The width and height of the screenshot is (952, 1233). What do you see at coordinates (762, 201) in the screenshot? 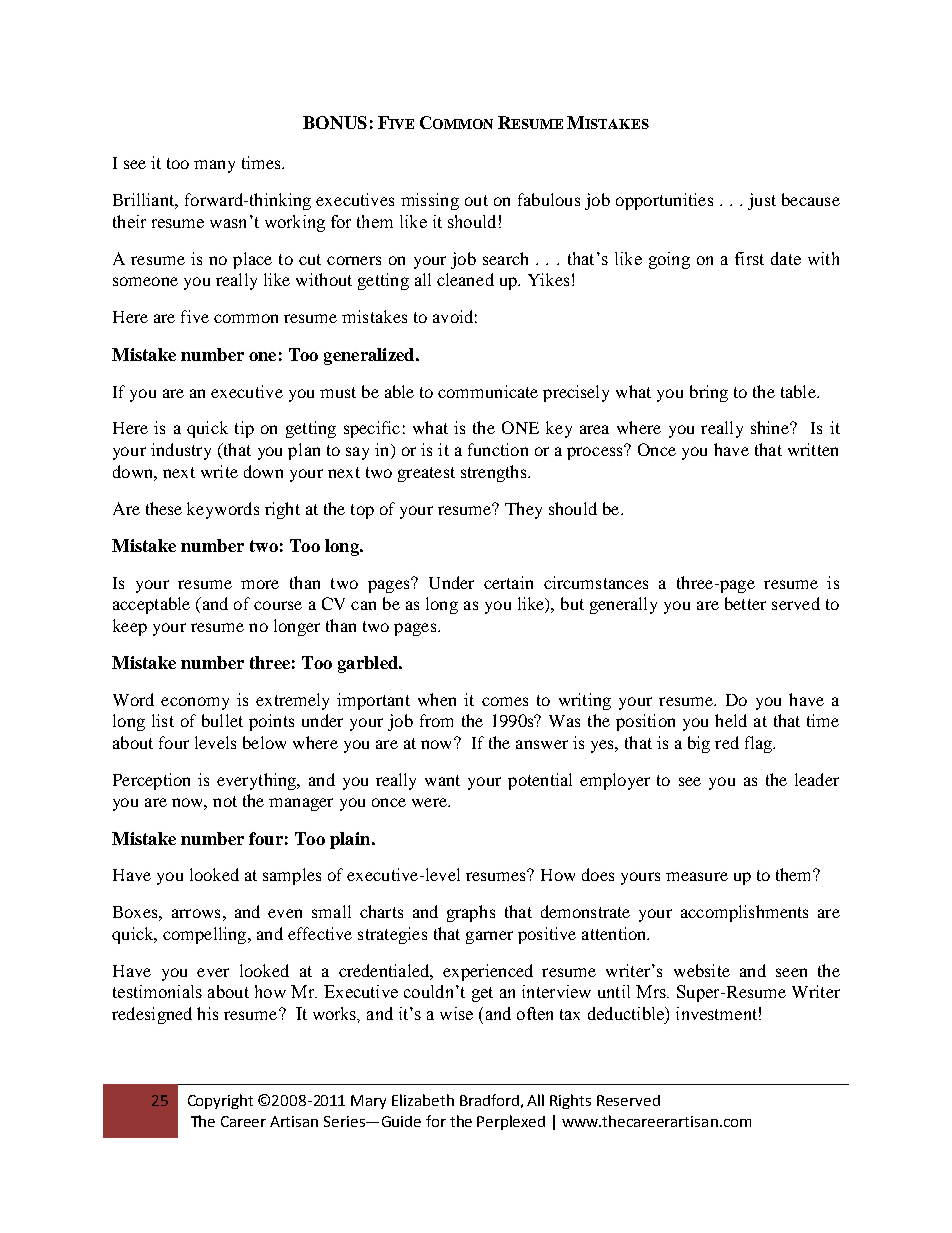
I see `just` at bounding box center [762, 201].
